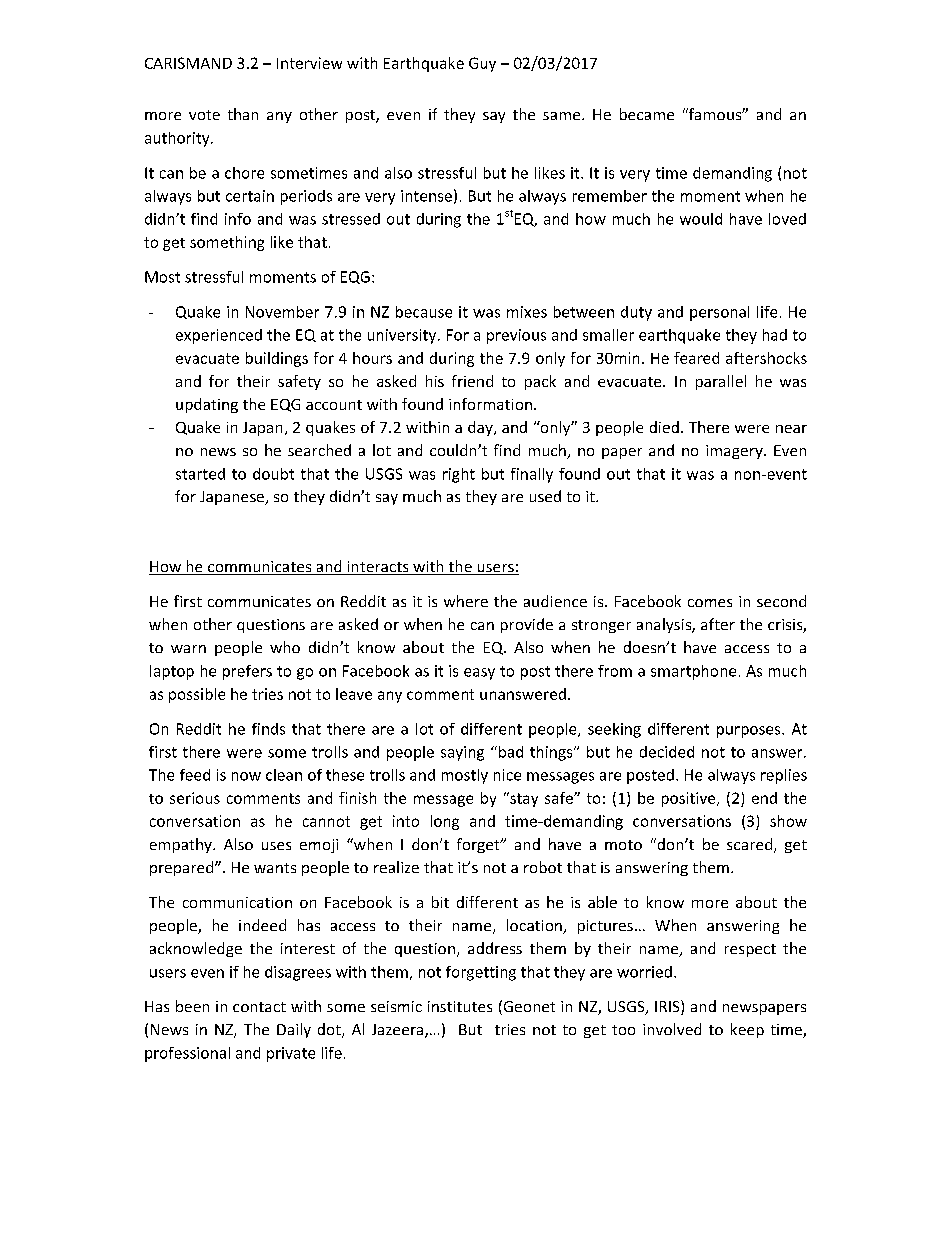 The height and width of the screenshot is (1233, 952). Describe the element at coordinates (460, 1006) in the screenshot. I see `institutes` at that location.
